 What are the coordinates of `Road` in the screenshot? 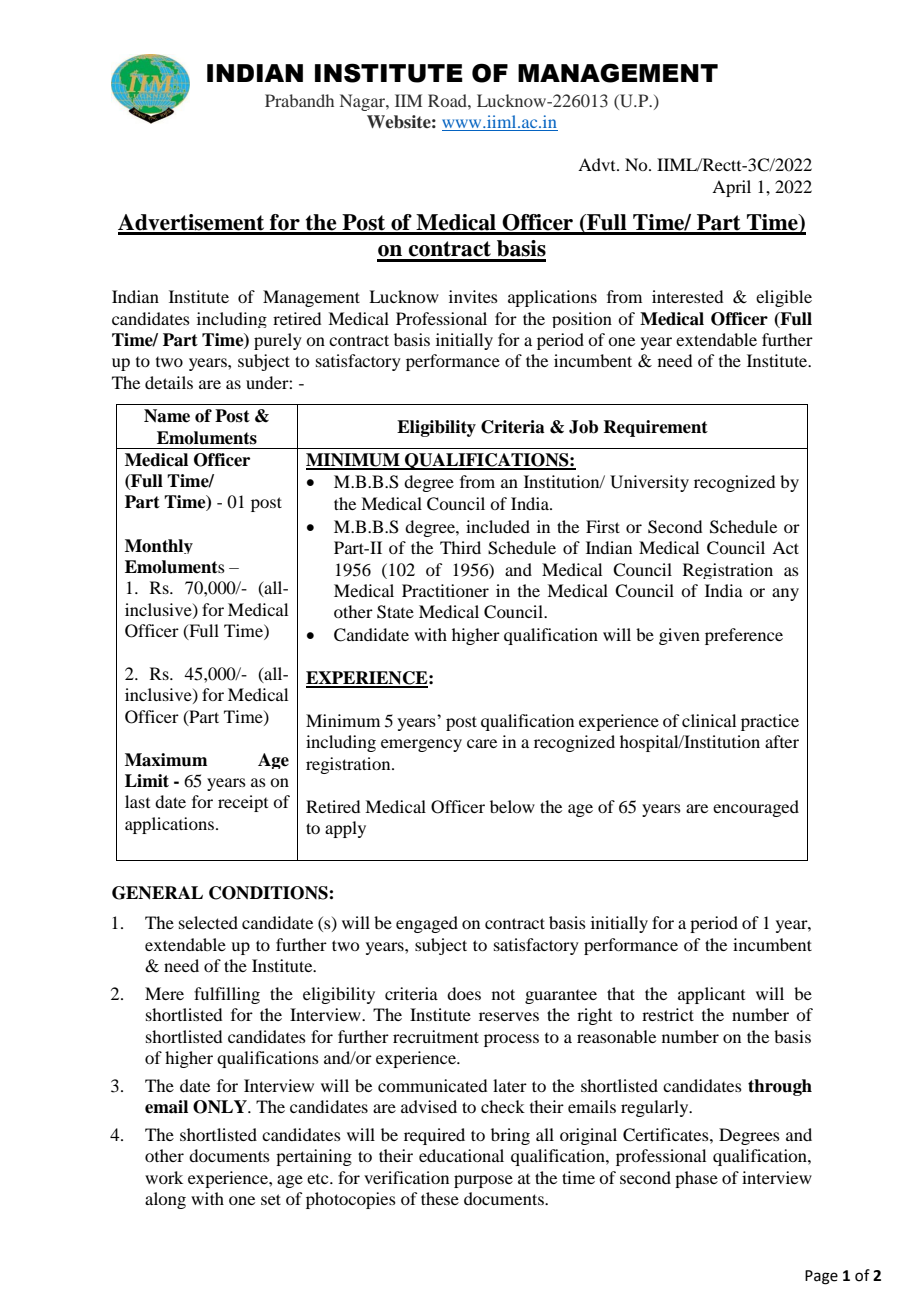 It's located at (448, 100).
